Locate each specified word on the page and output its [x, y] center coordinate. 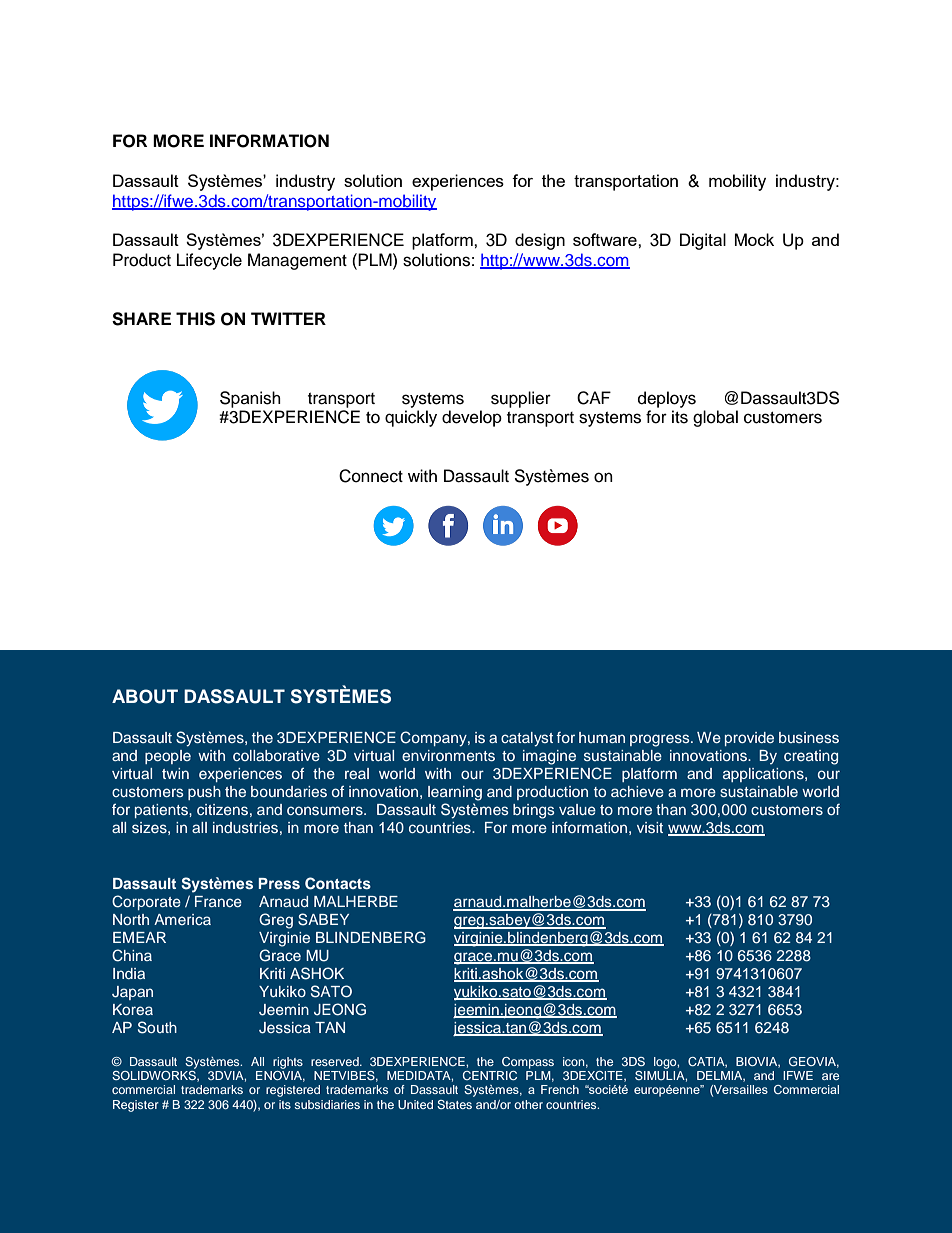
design [540, 241]
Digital [703, 241]
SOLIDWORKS [155, 1075]
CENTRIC [490, 1075]
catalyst [527, 739]
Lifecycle [209, 261]
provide [749, 739]
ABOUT [145, 696]
